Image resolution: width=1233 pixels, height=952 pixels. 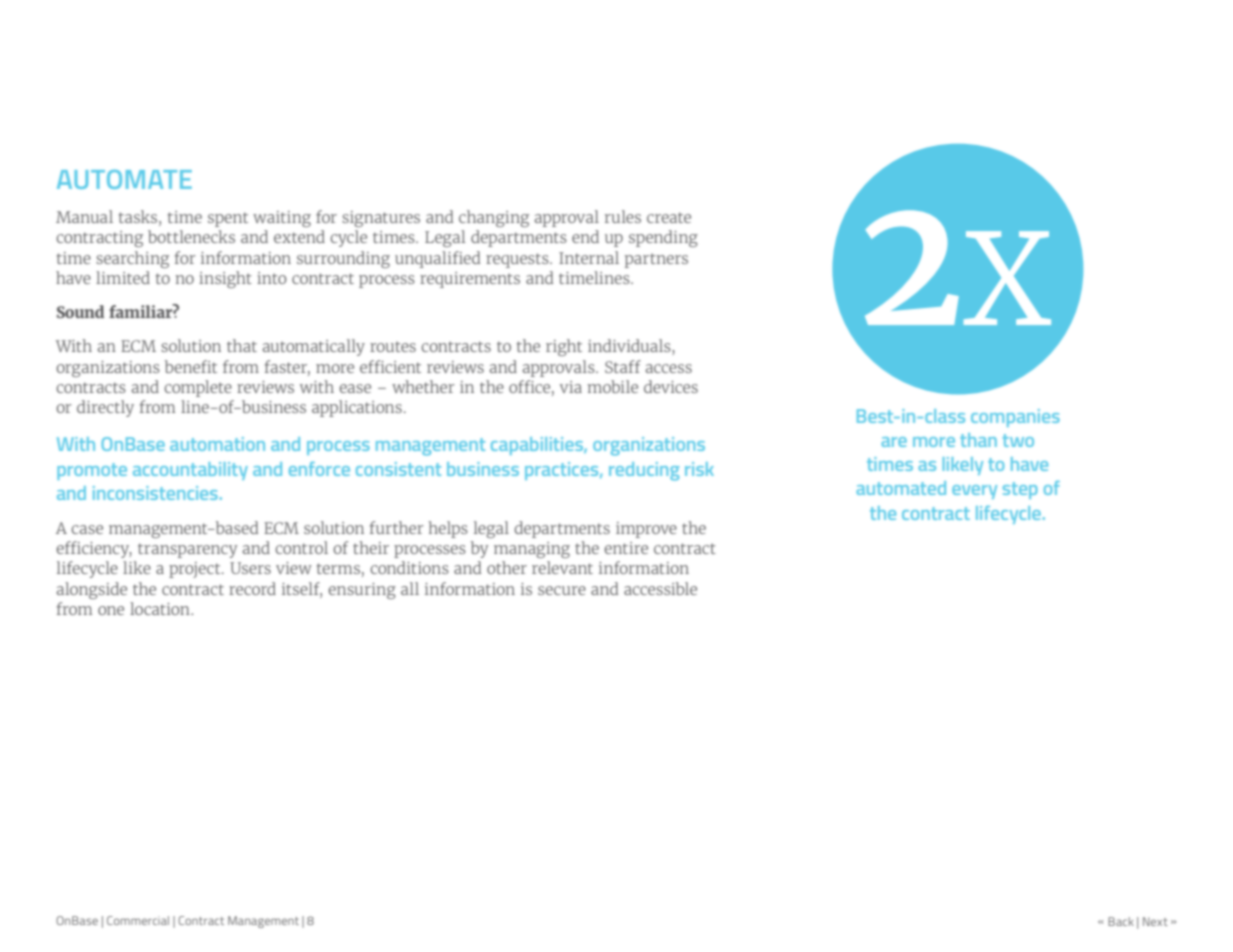 I want to click on reducing, so click(x=644, y=471).
